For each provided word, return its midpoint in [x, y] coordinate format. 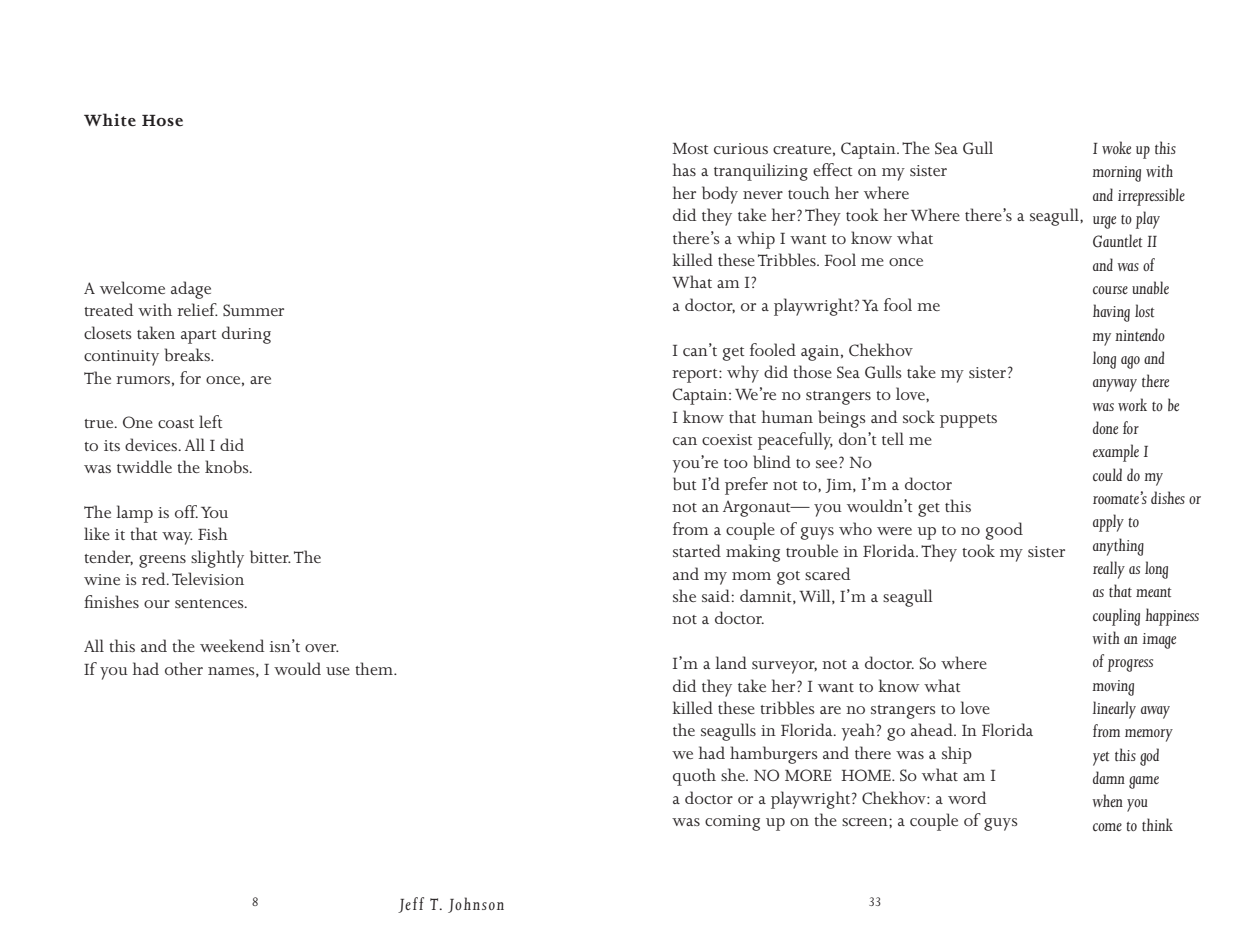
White [110, 120]
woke [1116, 147]
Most [690, 148]
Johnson [476, 905]
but [684, 484]
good [1004, 531]
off [186, 511]
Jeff [411, 905]
